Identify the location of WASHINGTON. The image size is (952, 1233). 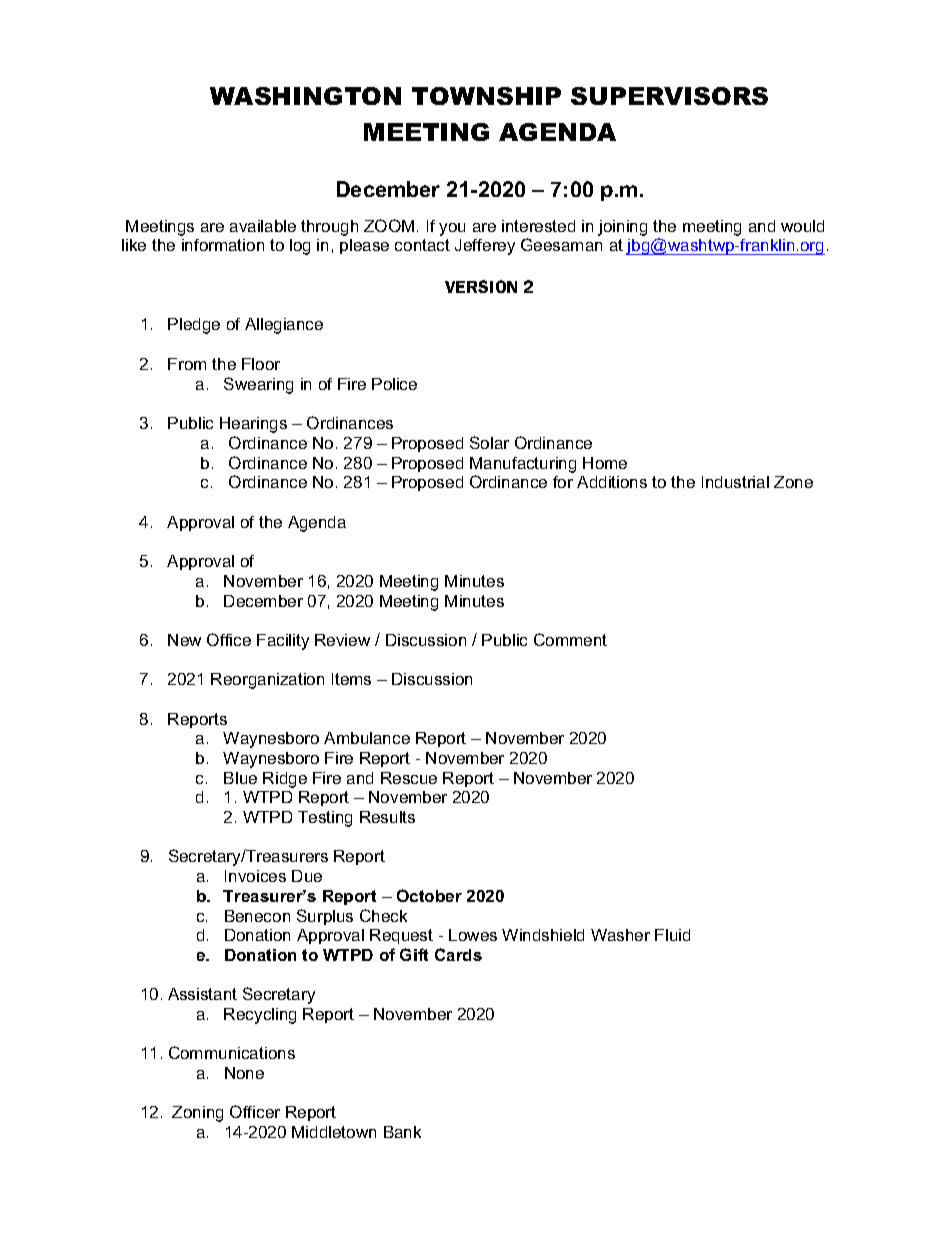
(305, 96).
